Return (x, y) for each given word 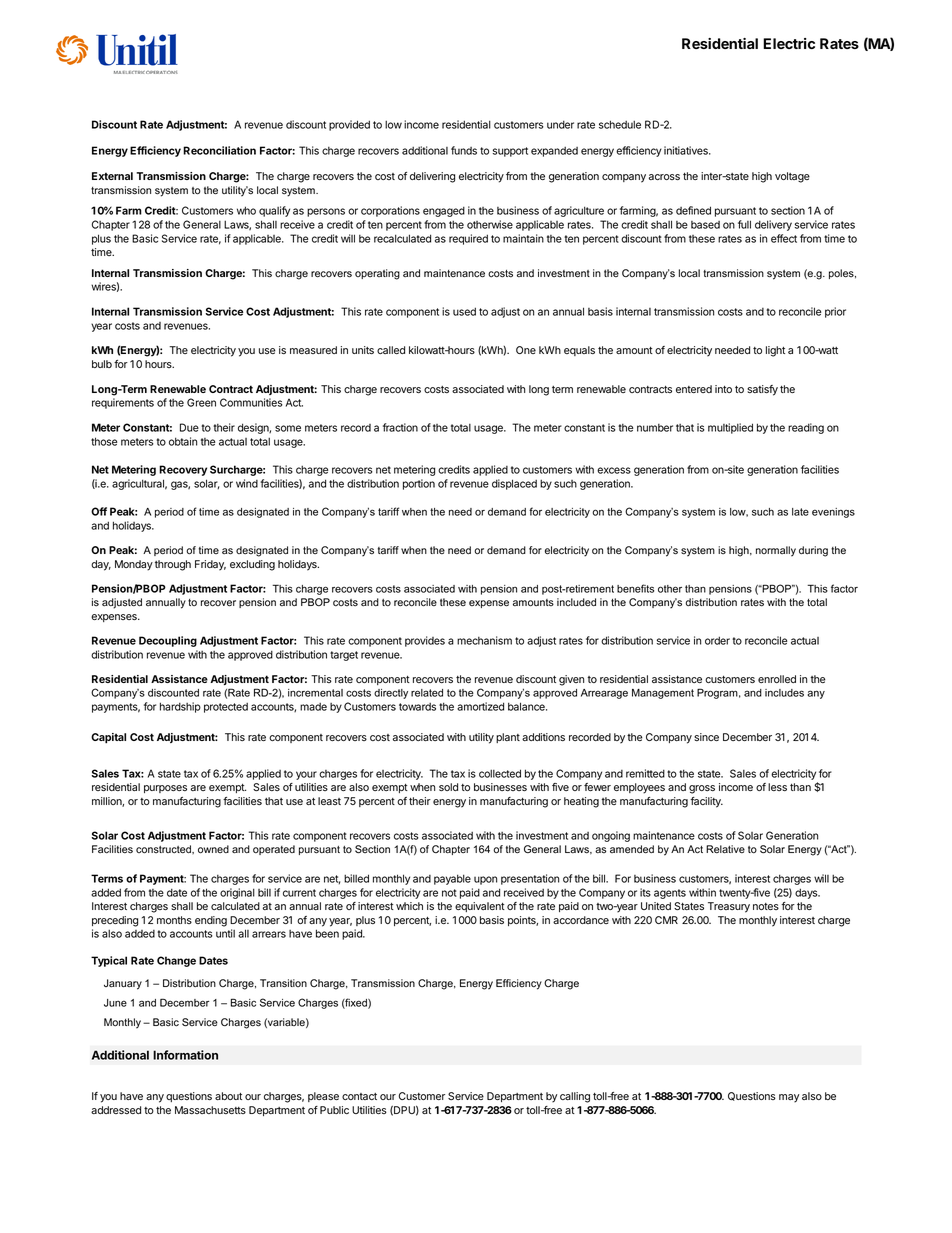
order (717, 640)
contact (359, 1096)
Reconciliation (219, 150)
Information (185, 1055)
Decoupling (168, 641)
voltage (792, 177)
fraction (400, 427)
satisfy (762, 390)
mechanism (484, 640)
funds (464, 150)
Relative (725, 849)
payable (452, 879)
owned (213, 849)
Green (201, 402)
